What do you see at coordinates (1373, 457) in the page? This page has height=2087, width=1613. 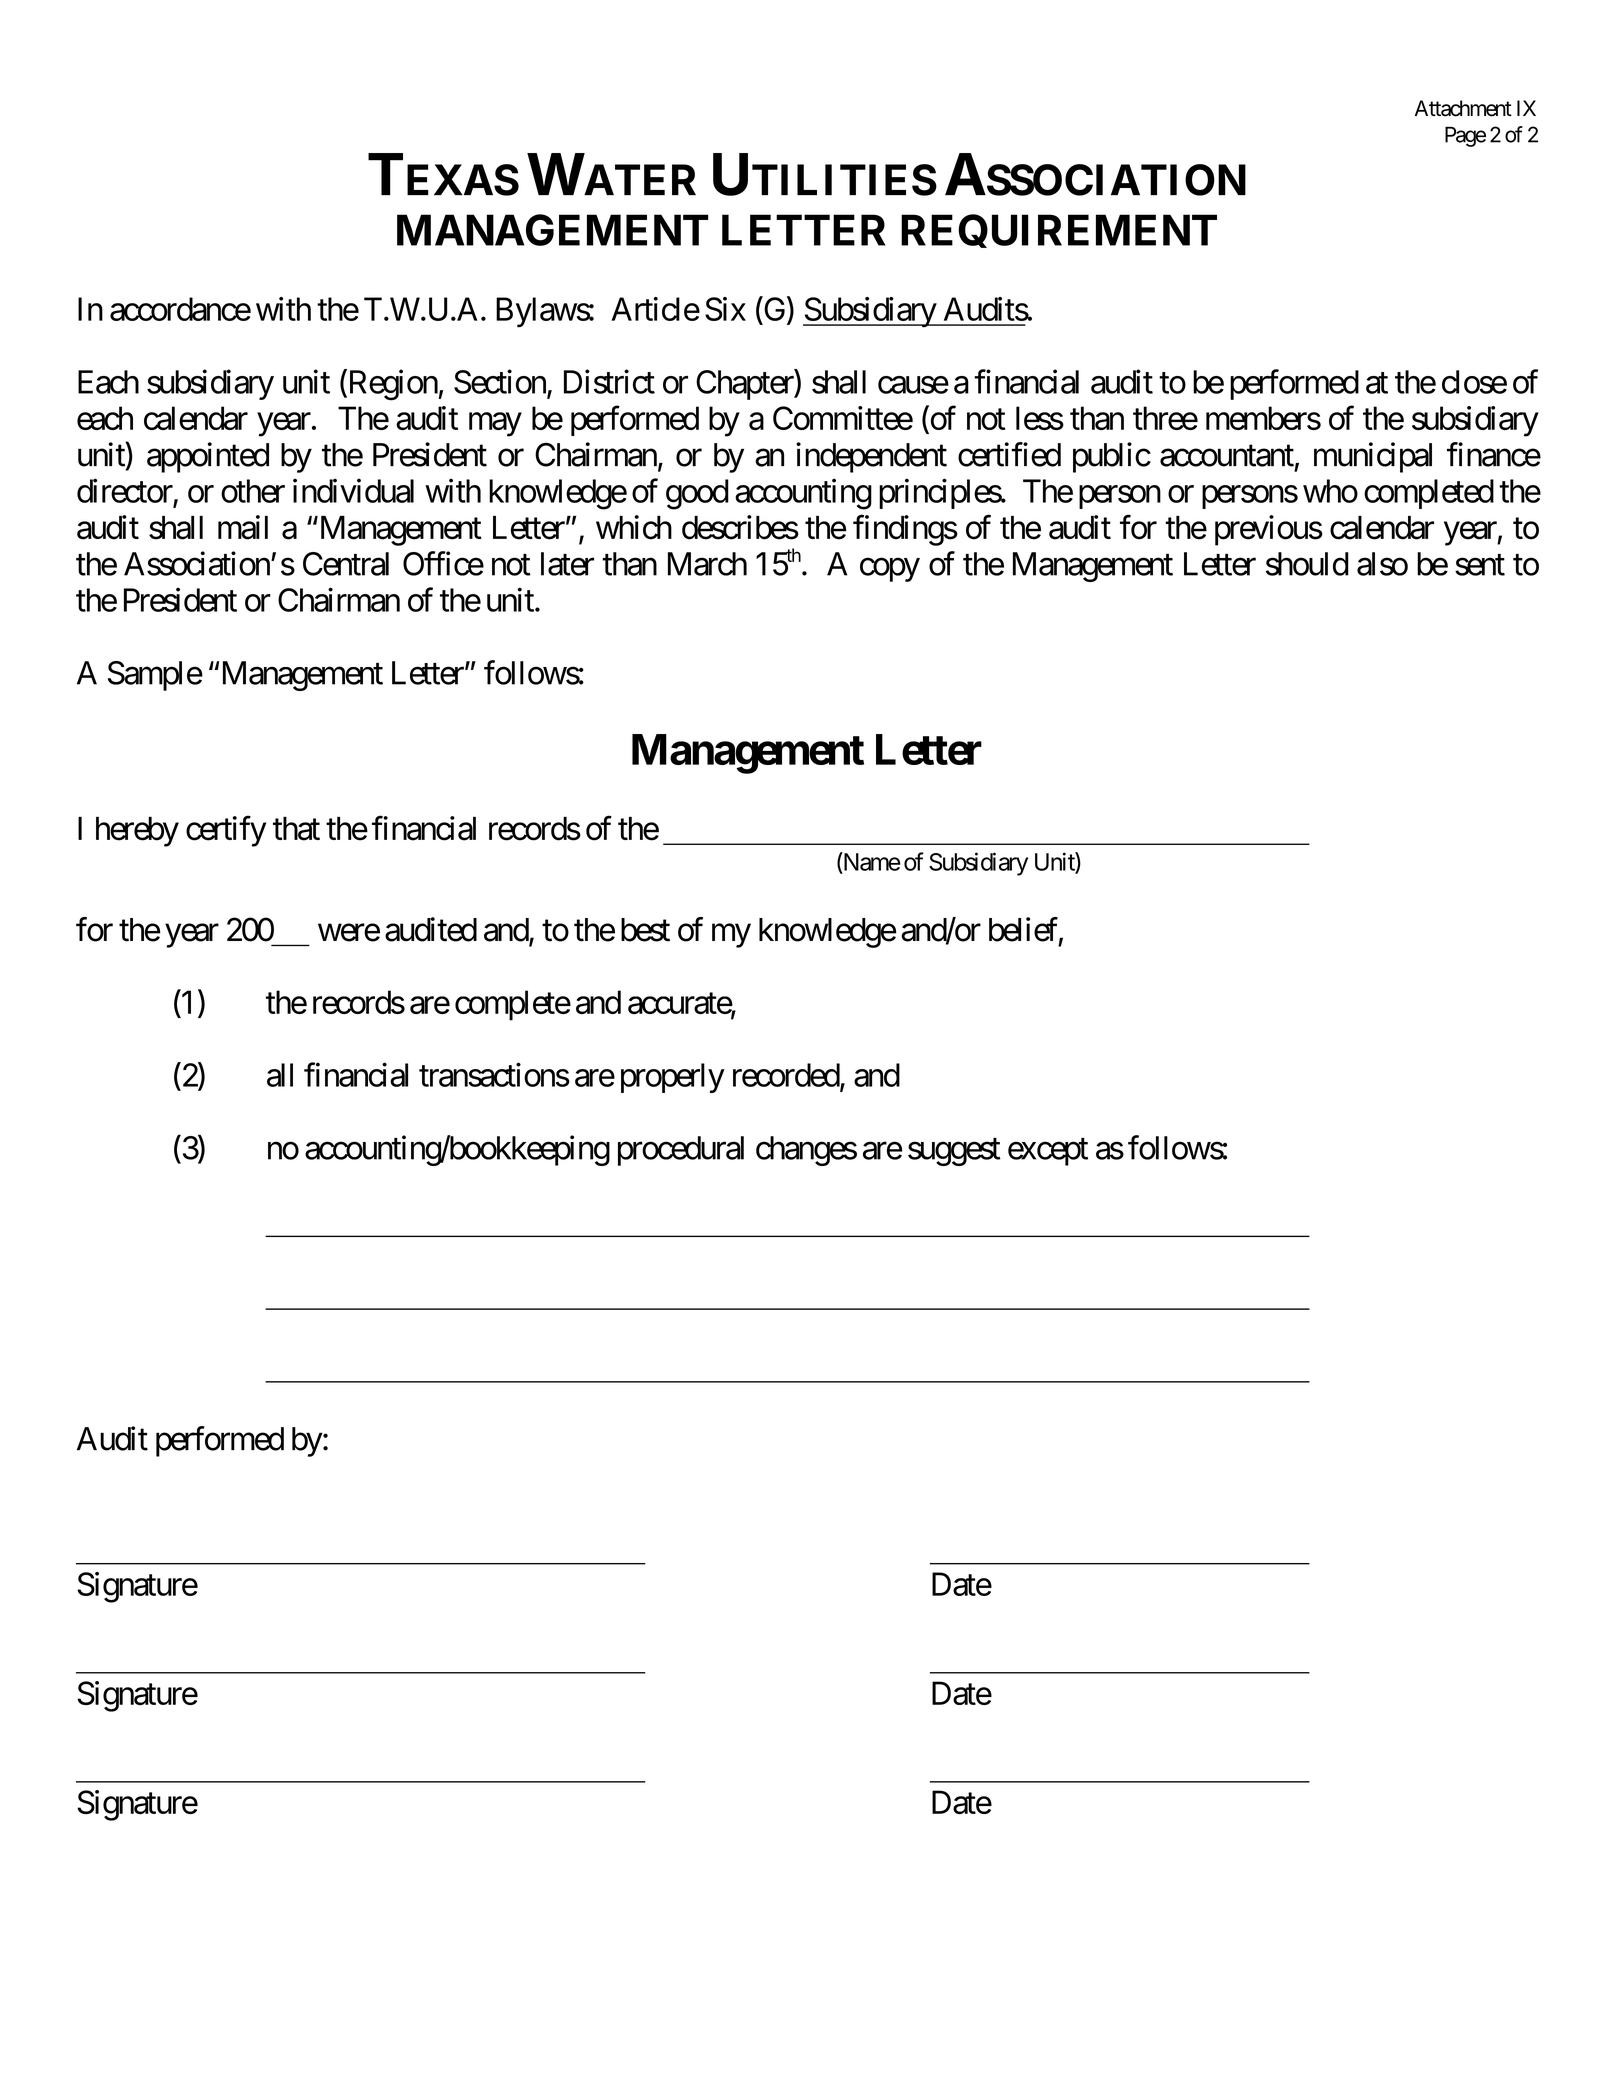 I see `municipal` at bounding box center [1373, 457].
